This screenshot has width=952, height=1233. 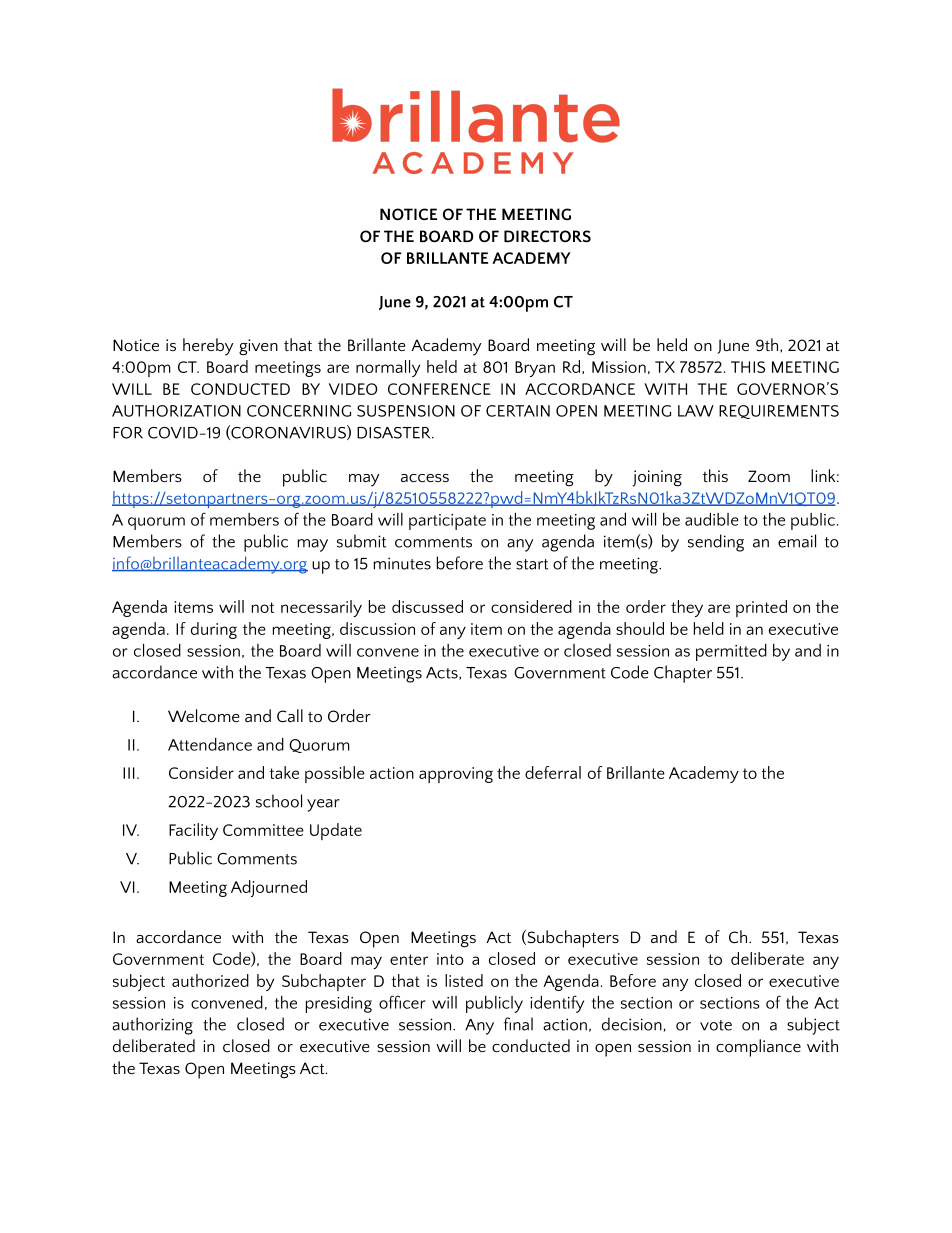 What do you see at coordinates (619, 367) in the screenshot?
I see `Mission` at bounding box center [619, 367].
